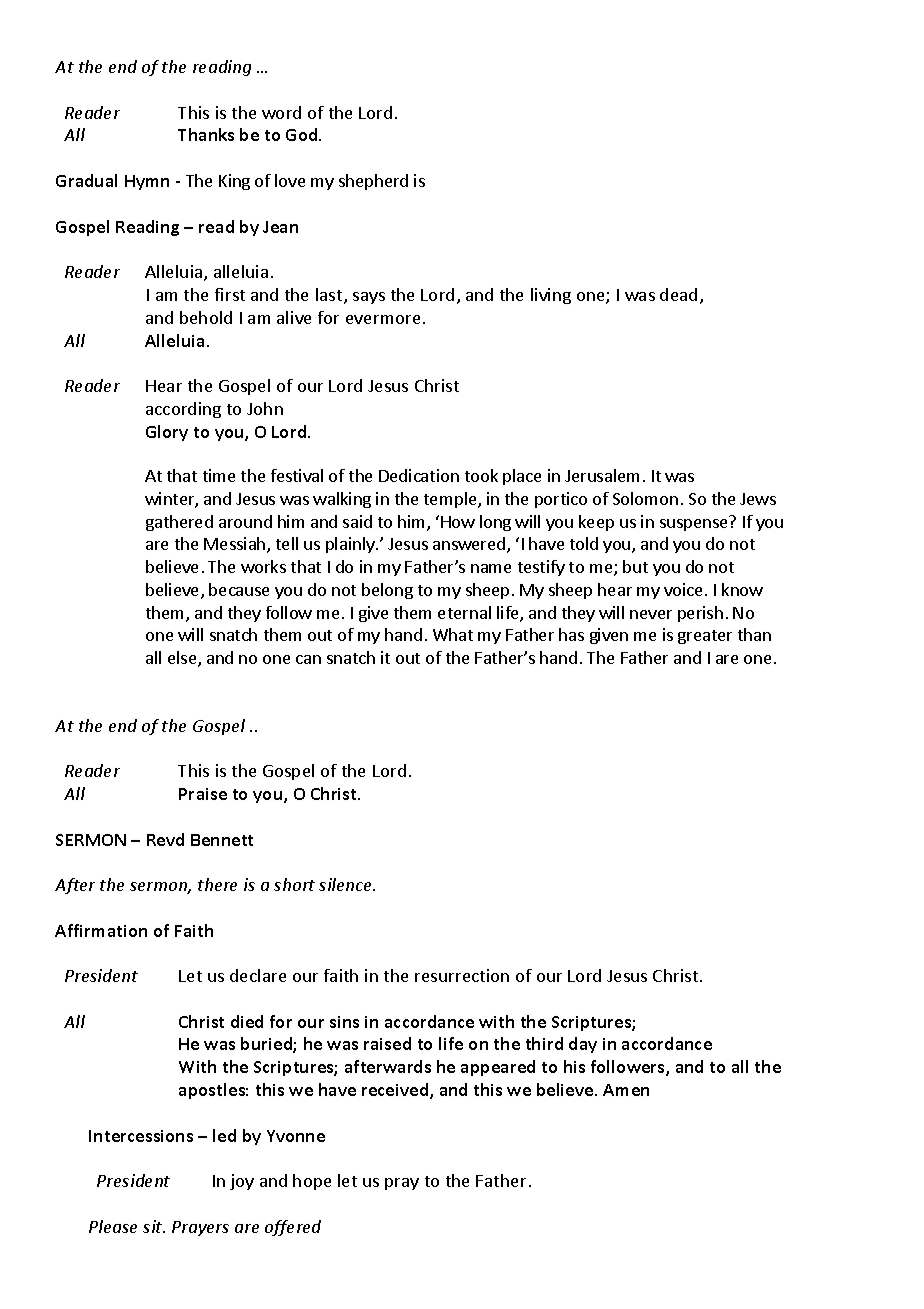 This image has width=924, height=1309. Describe the element at coordinates (206, 317) in the image. I see `behold` at that location.
